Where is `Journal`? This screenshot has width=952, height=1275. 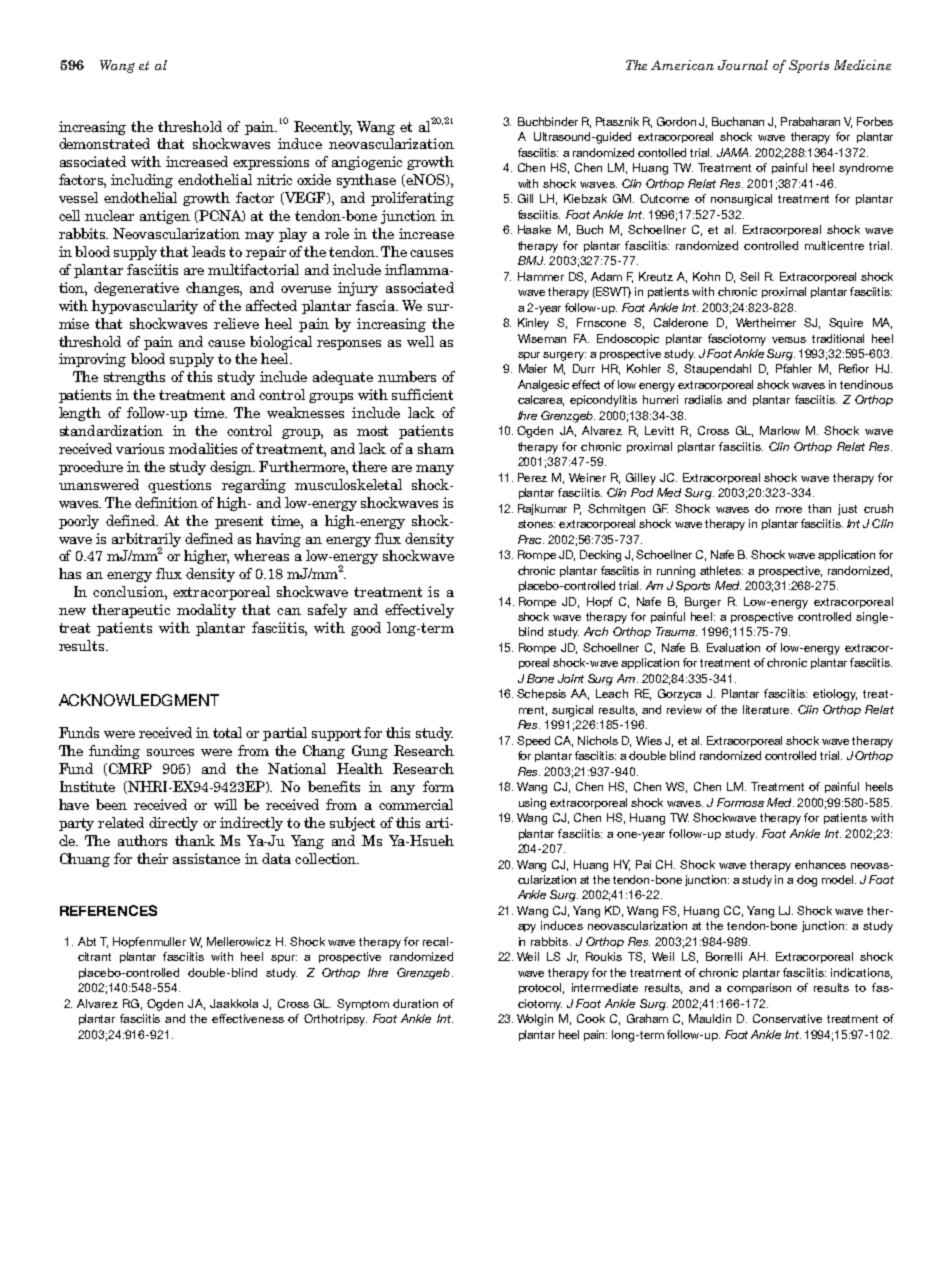 Journal is located at coordinates (743, 65).
